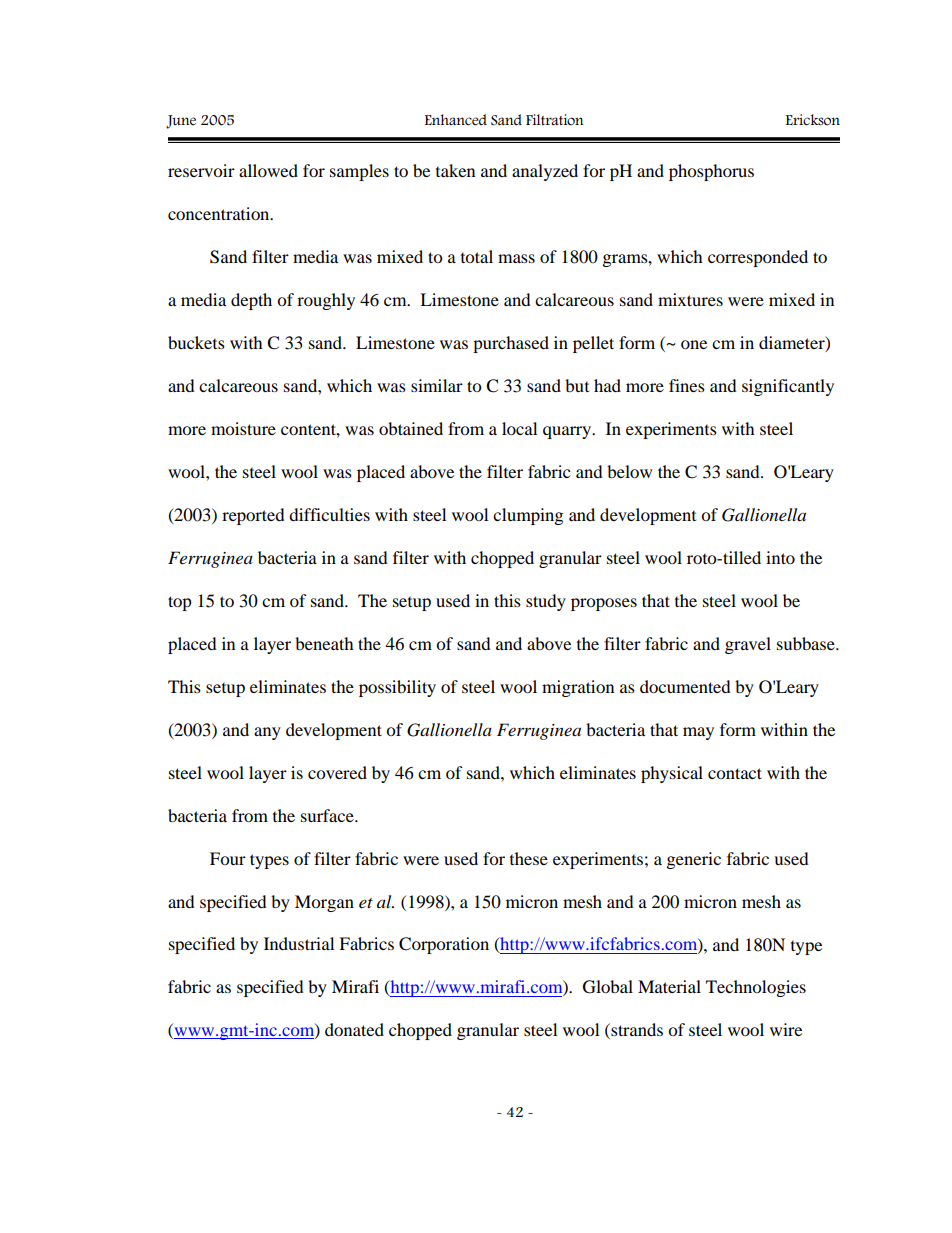 The image size is (952, 1233). I want to click on beneath, so click(324, 643).
